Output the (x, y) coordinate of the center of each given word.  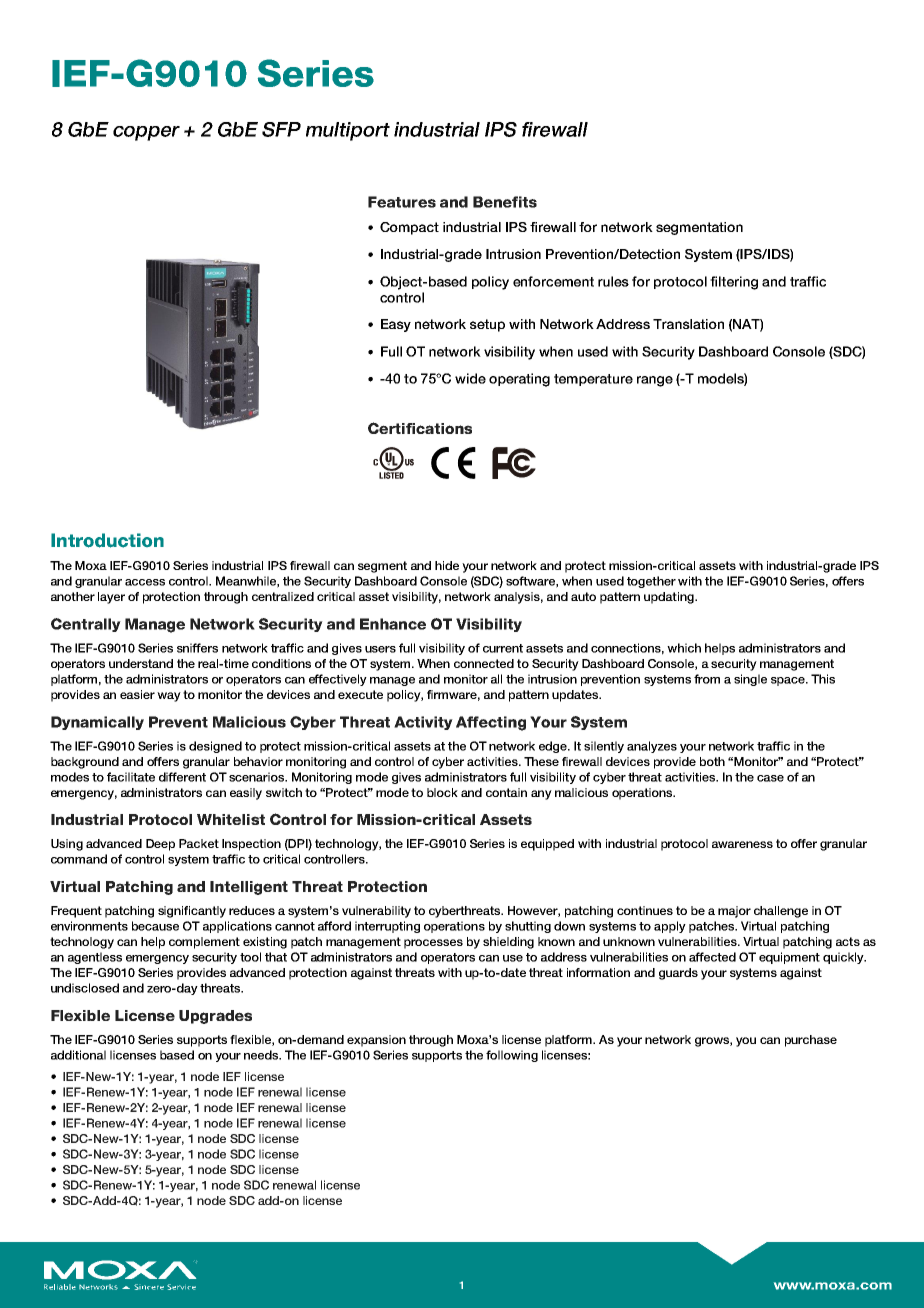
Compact (409, 228)
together (651, 582)
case (770, 778)
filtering (734, 283)
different (182, 777)
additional (78, 1055)
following (512, 1056)
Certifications (420, 428)
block (442, 792)
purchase (811, 1041)
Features (402, 202)
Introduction (107, 540)
